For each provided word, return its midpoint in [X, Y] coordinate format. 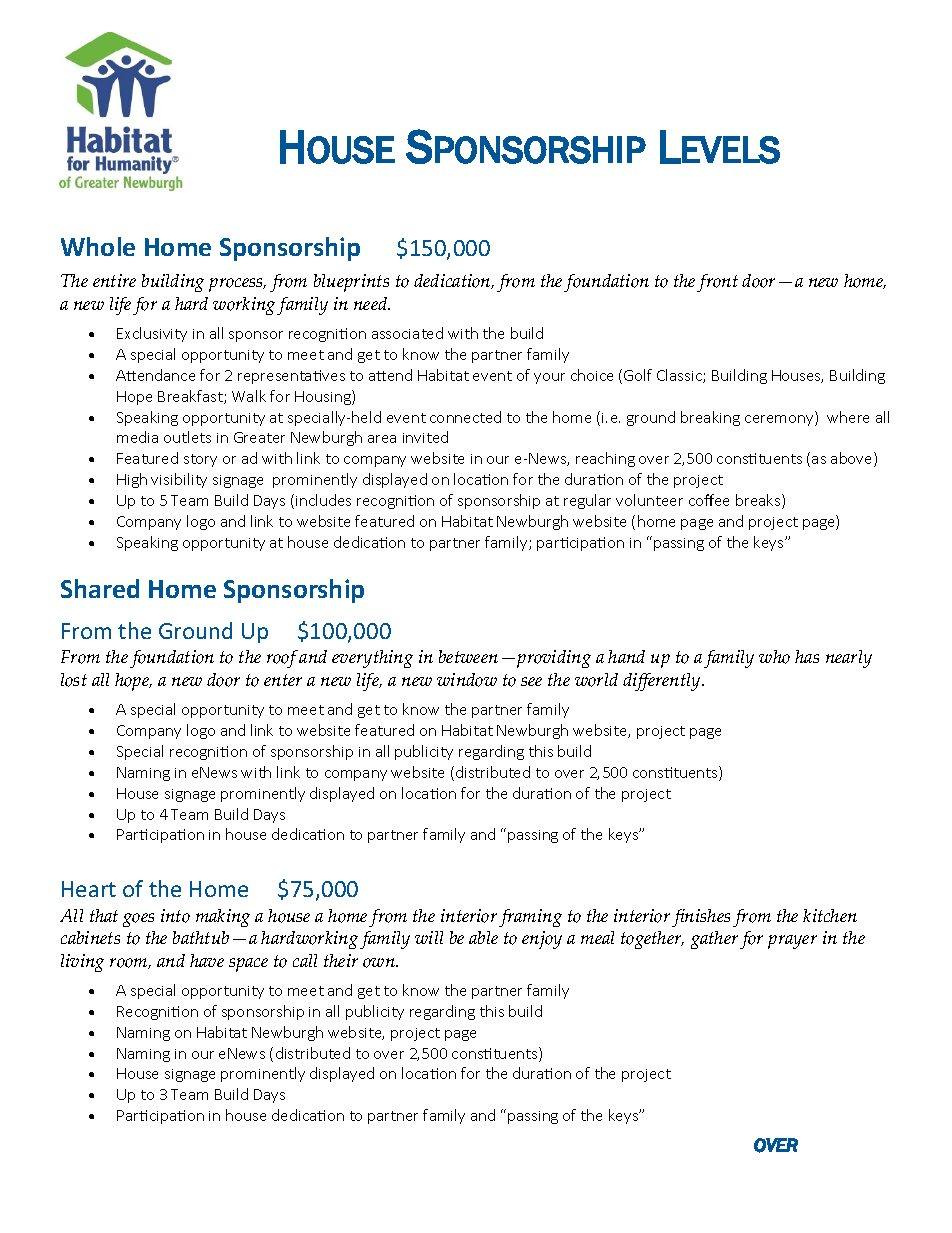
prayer [792, 942]
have [207, 960]
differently [663, 682]
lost [74, 680]
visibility [179, 480]
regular [587, 501]
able [483, 937]
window [467, 680]
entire [114, 280]
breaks [759, 501]
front [717, 283]
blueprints [351, 283]
